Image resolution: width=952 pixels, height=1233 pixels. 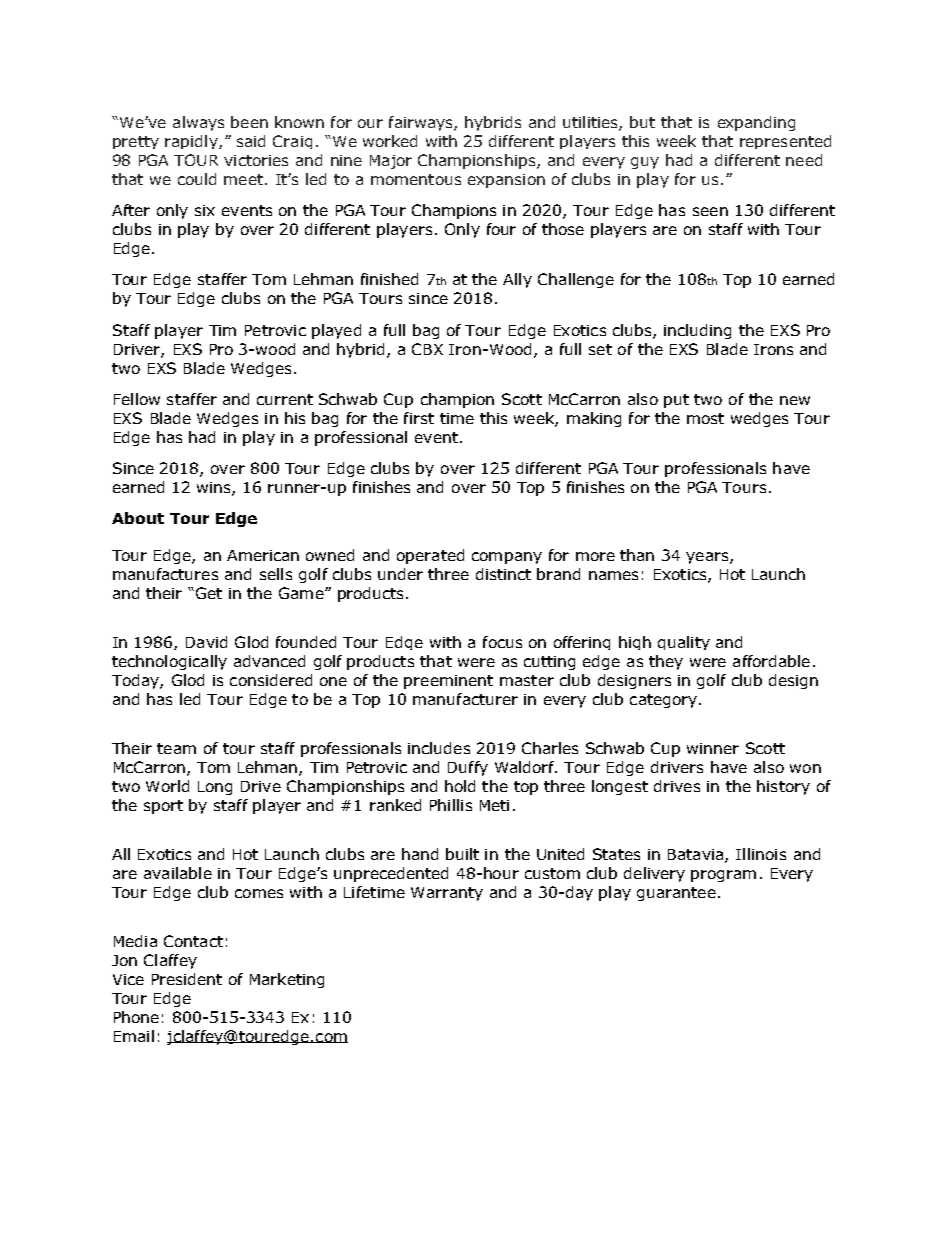 What do you see at coordinates (506, 181) in the screenshot?
I see `expansion` at bounding box center [506, 181].
